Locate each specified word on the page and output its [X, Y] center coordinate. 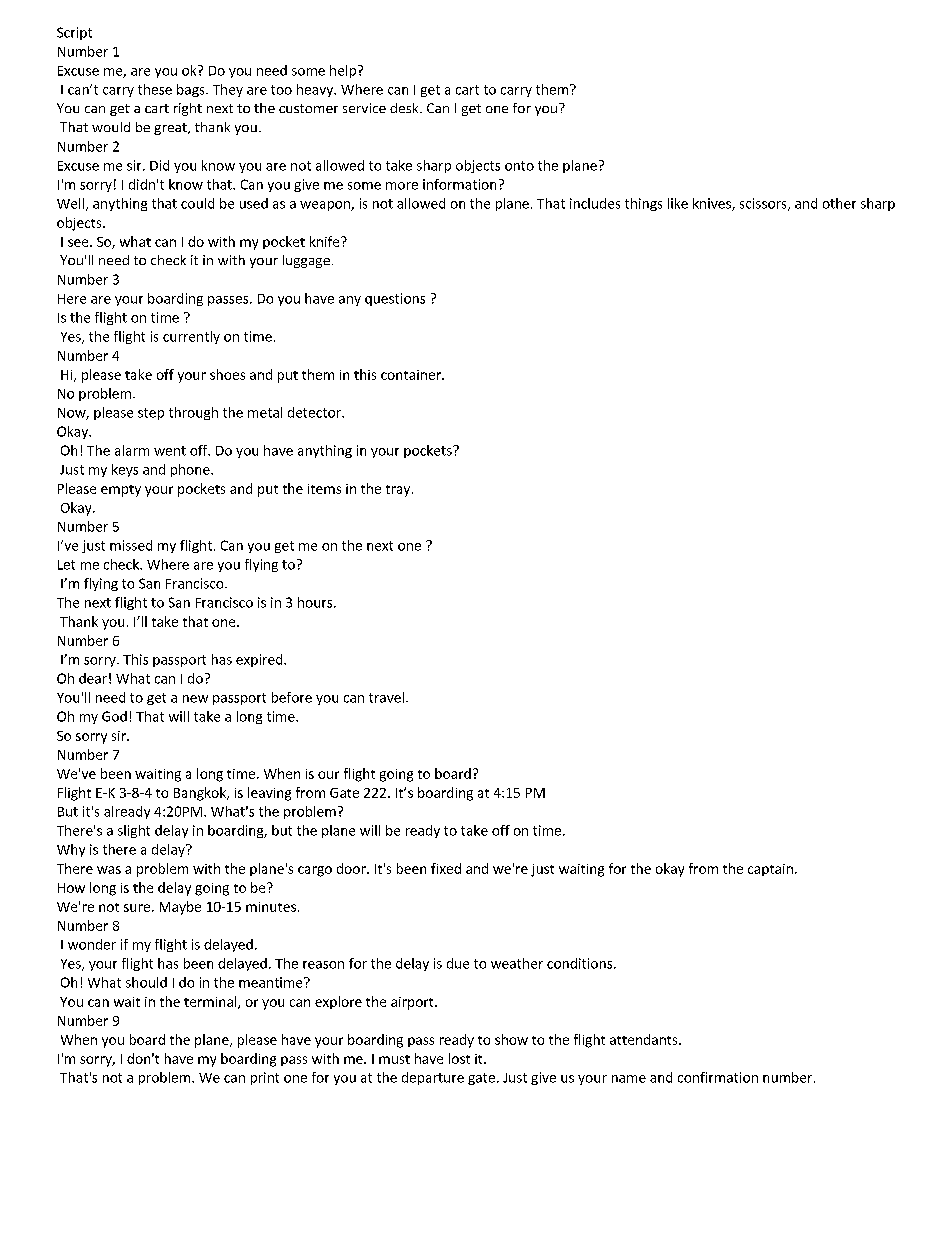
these [155, 89]
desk [405, 108]
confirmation [718, 1077]
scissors [764, 204]
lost [459, 1058]
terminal [211, 1002]
